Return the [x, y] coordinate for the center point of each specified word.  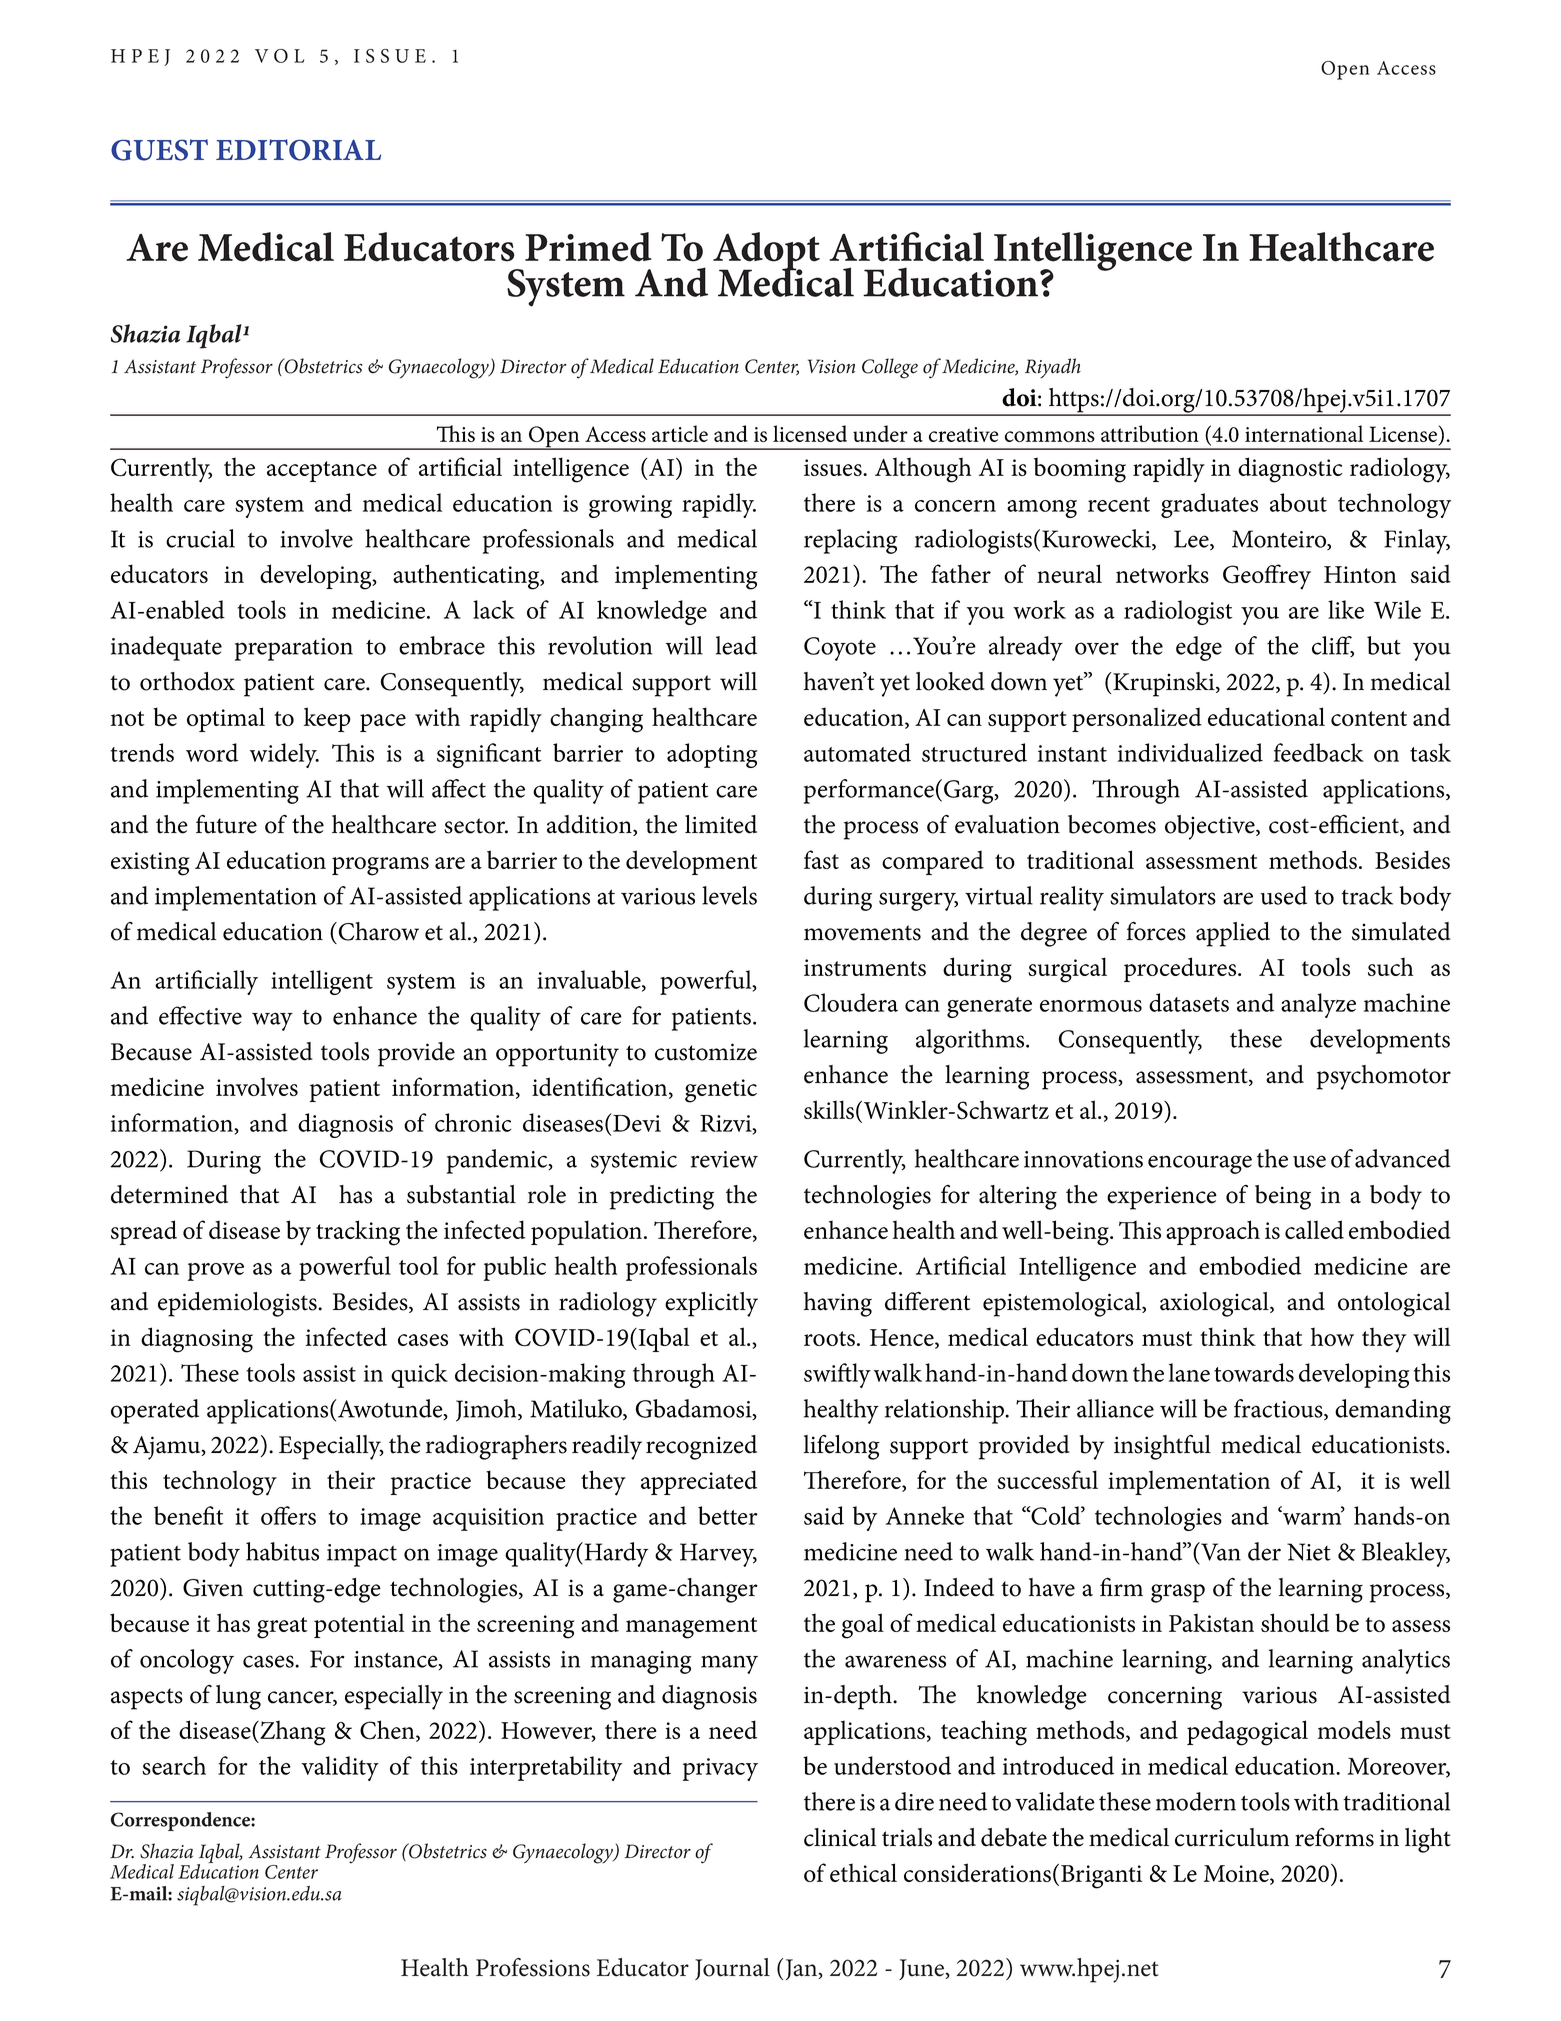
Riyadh [1053, 368]
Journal [732, 1969]
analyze [1318, 1005]
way [272, 1021]
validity [340, 1768]
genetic [721, 1091]
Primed [588, 247]
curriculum [1232, 1837]
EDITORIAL [298, 150]
